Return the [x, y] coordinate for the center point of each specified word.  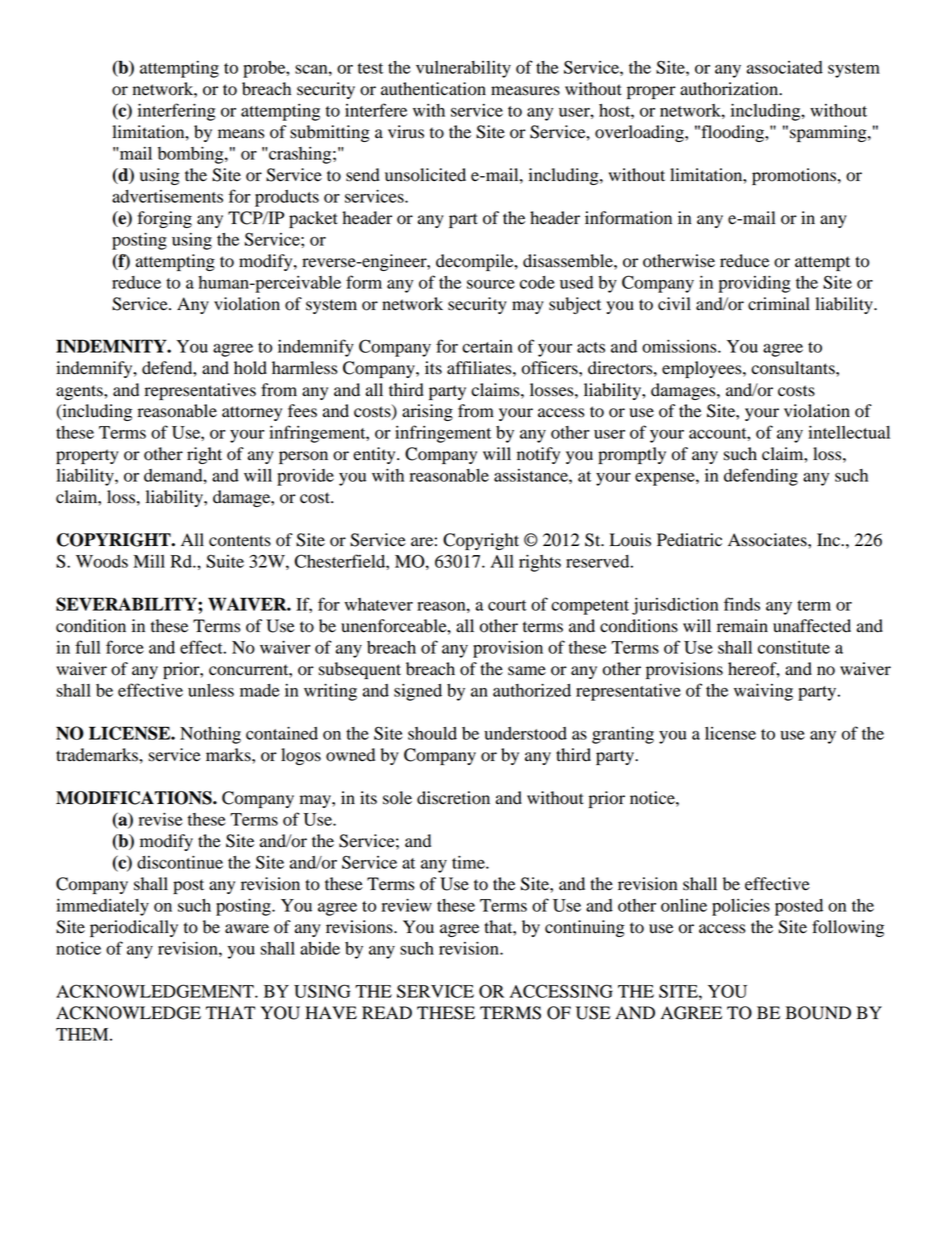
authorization [730, 89]
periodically [134, 928]
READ [387, 1012]
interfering [177, 112]
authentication [433, 89]
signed [418, 692]
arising [427, 412]
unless [211, 690]
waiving [763, 692]
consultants [794, 368]
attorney [252, 413]
